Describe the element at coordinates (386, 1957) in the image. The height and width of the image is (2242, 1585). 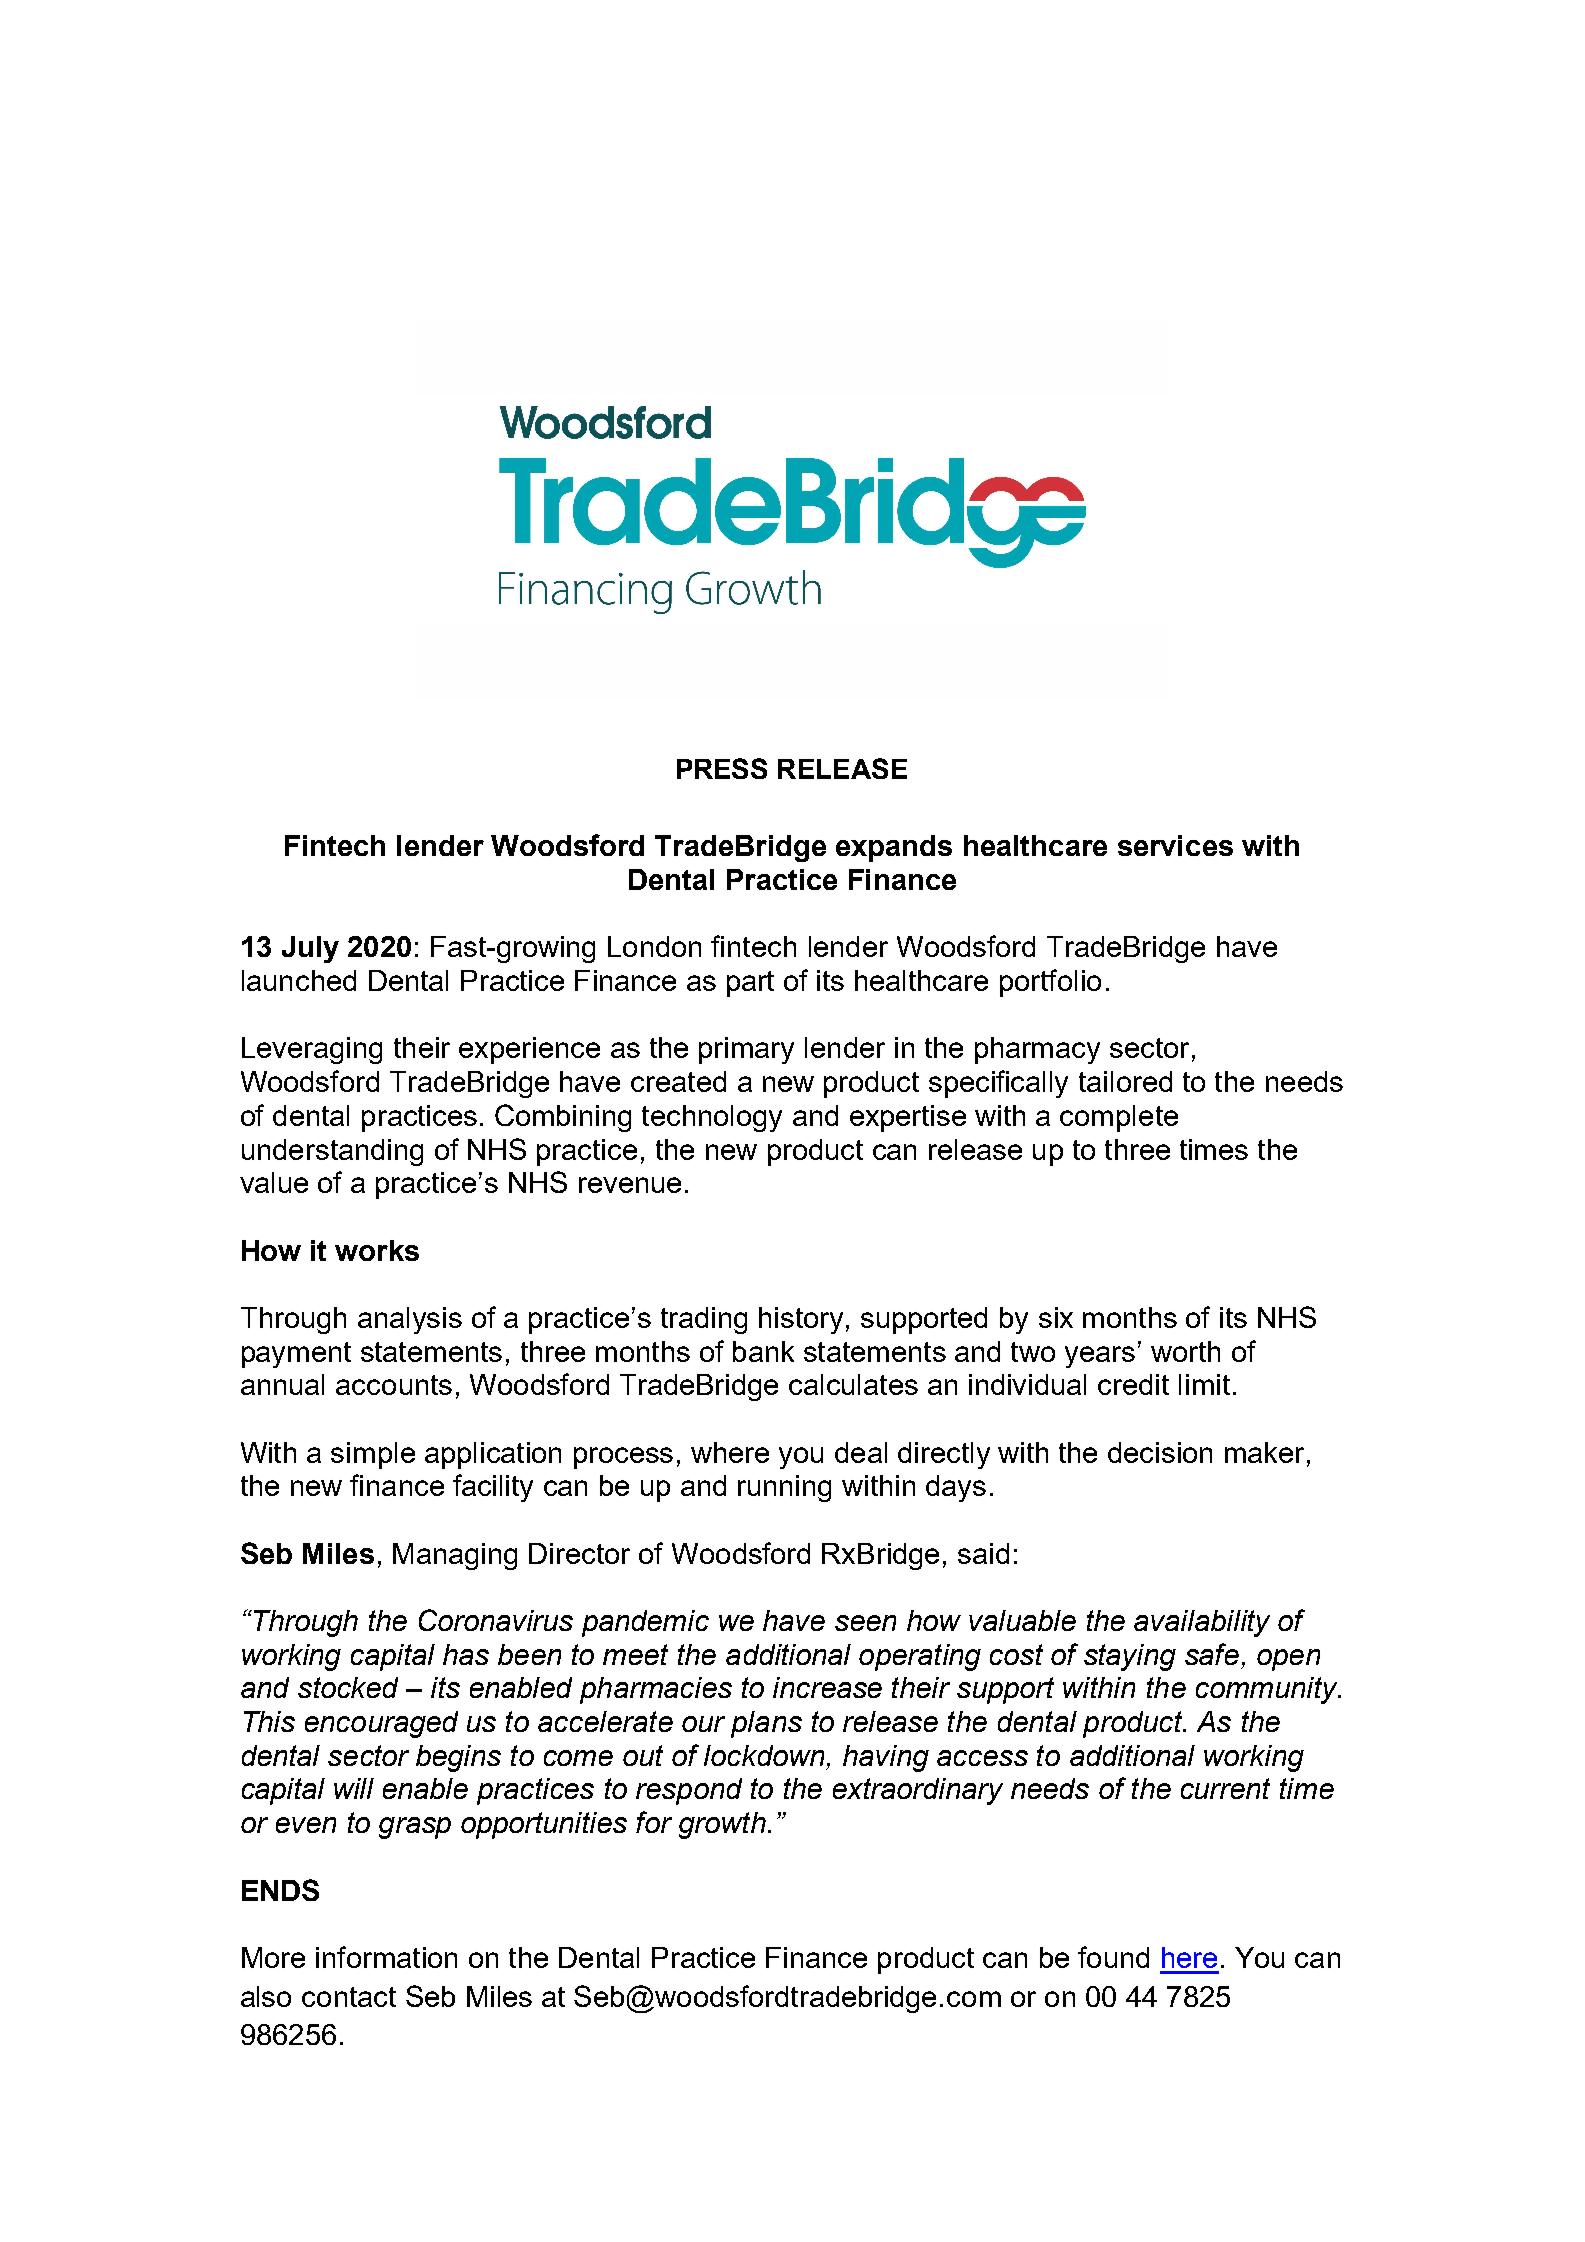
I see `information` at that location.
